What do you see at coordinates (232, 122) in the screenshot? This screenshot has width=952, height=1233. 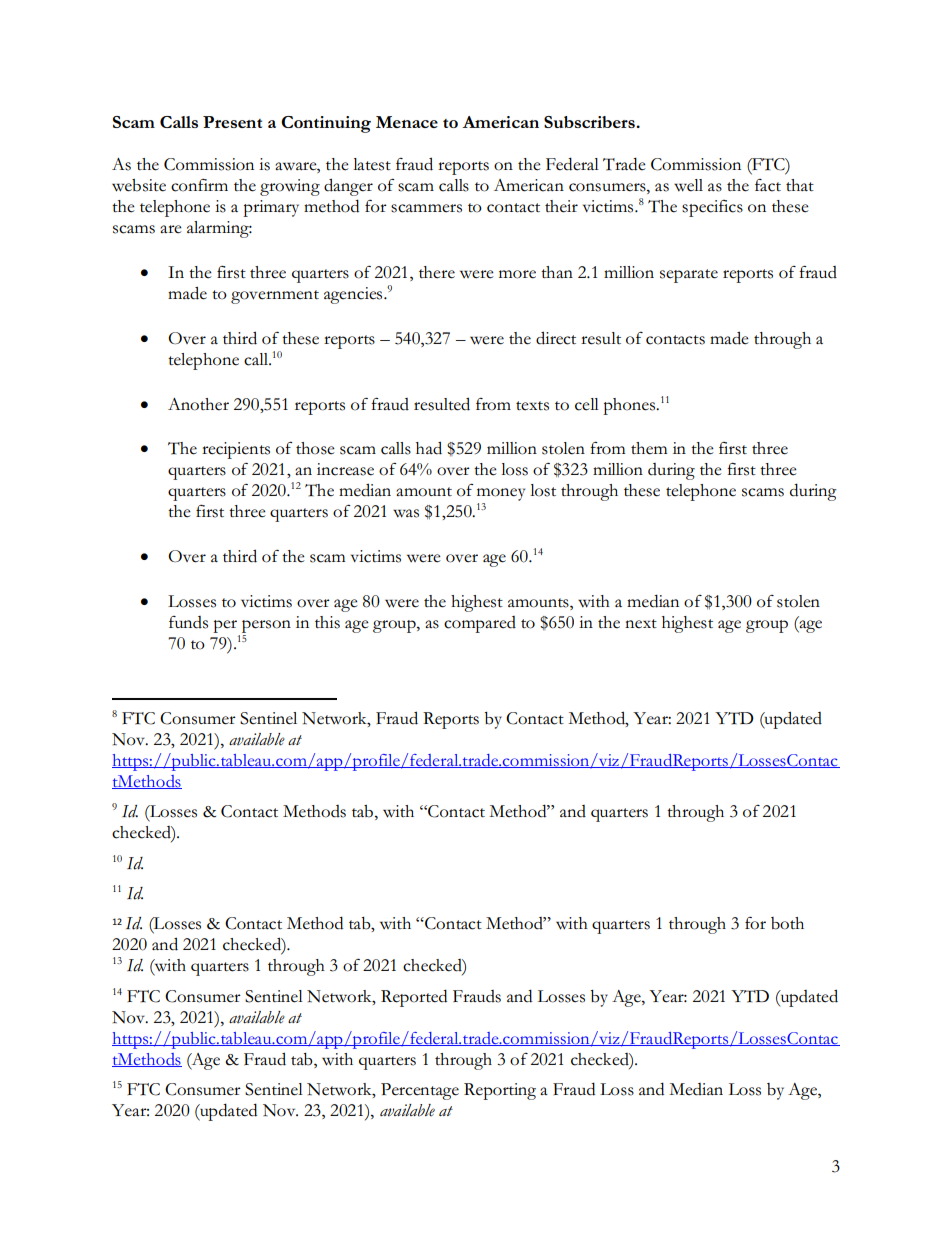 I see `Present` at bounding box center [232, 122].
